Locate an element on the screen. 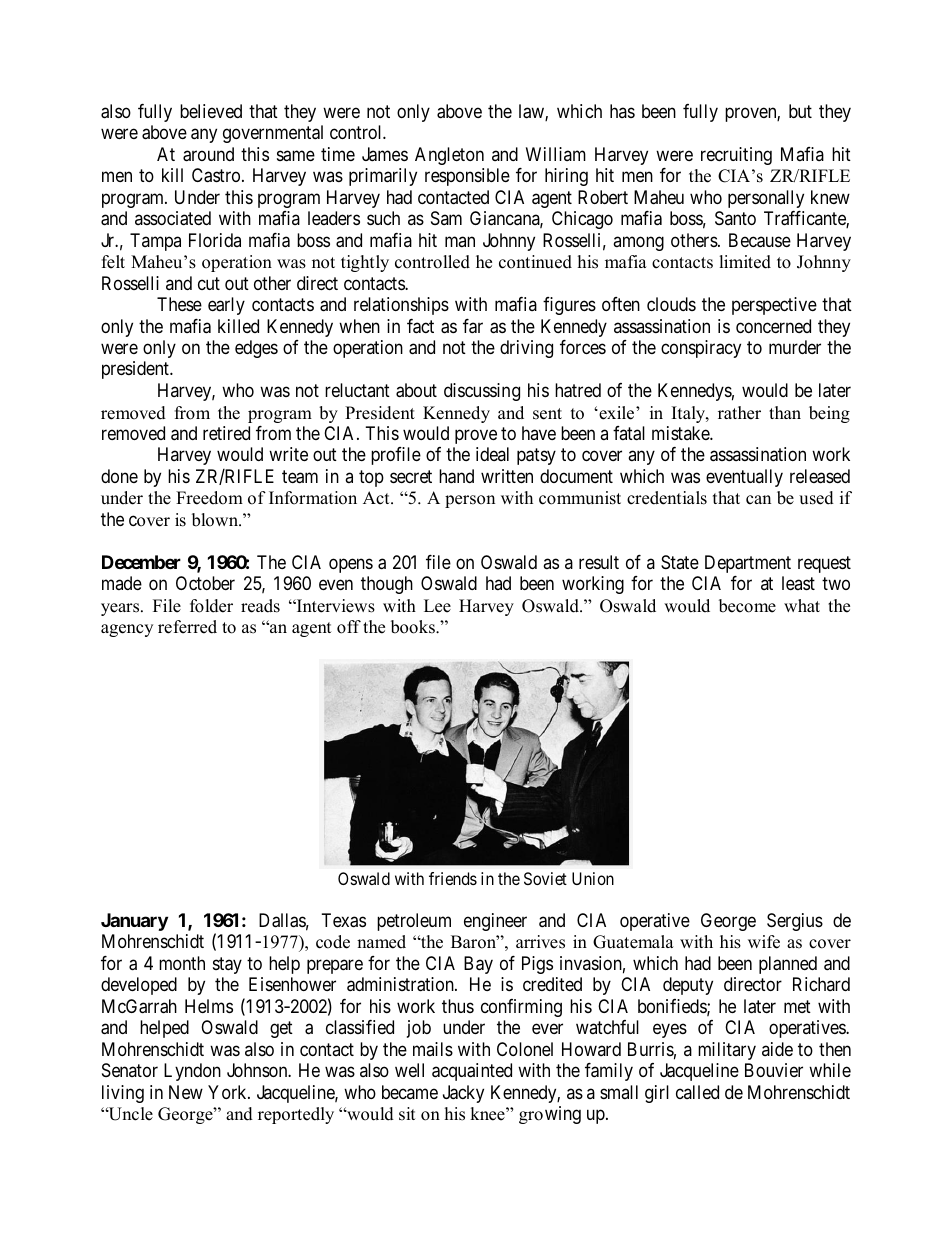  hand is located at coordinates (456, 476).
